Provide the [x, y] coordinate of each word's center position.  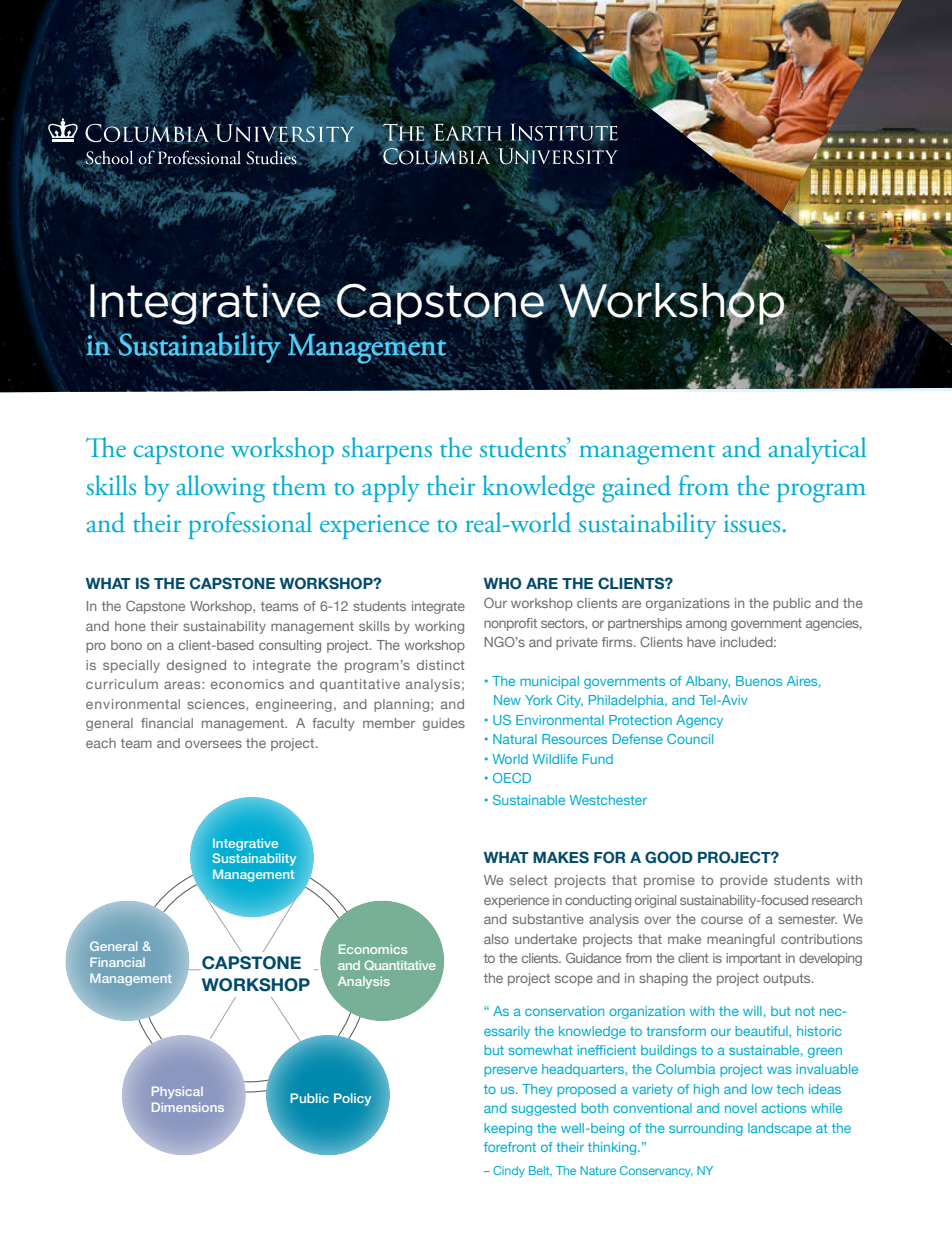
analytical [817, 450]
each [101, 743]
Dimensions [188, 1107]
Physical [177, 1092]
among [706, 625]
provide [744, 881]
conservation [564, 1011]
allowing [221, 489]
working [439, 627]
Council [690, 739]
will [752, 1011]
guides [444, 724]
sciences [217, 705]
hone [130, 626]
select [529, 880]
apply [391, 488]
